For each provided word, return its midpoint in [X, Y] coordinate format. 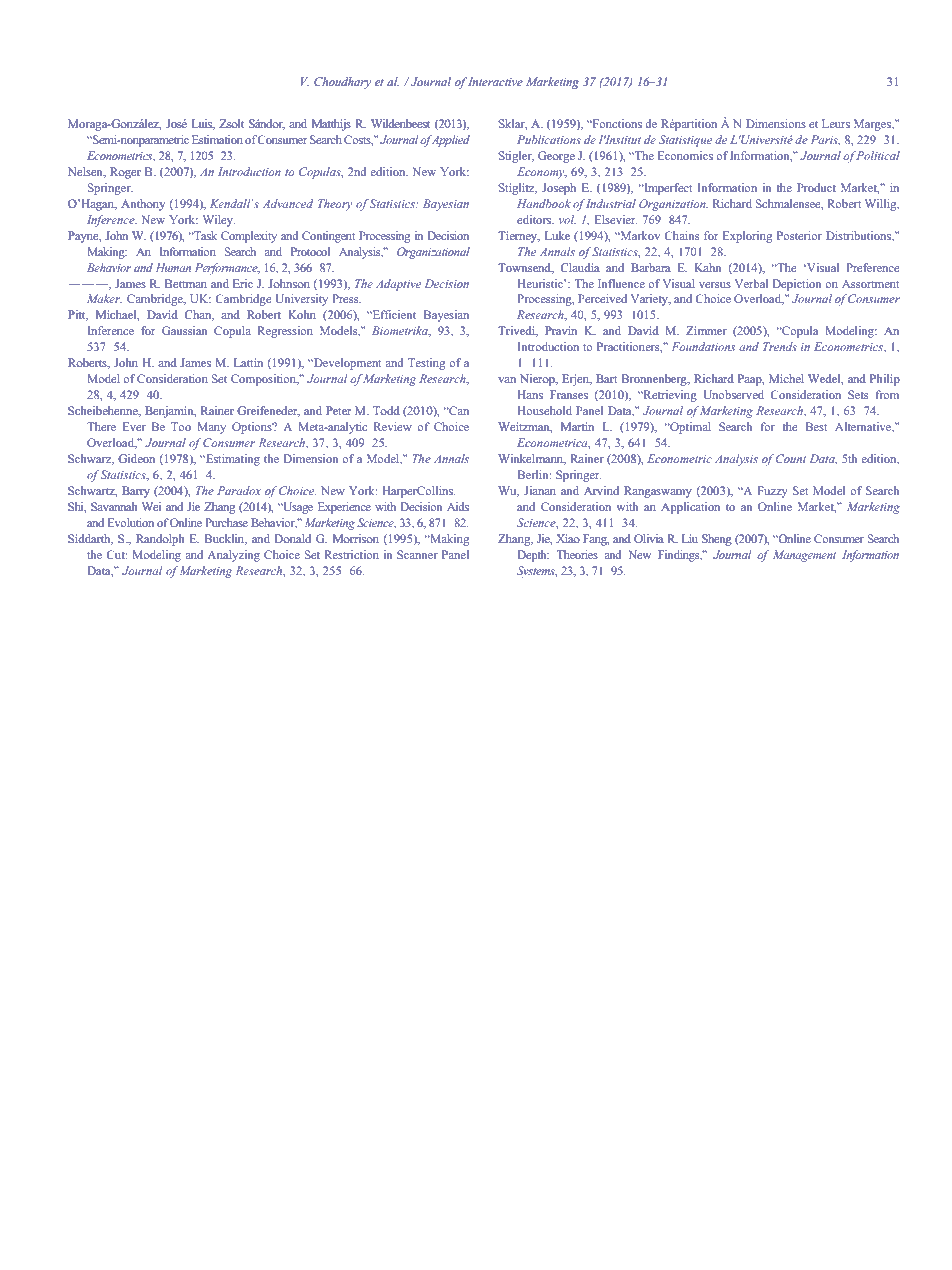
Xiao [568, 538]
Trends [780, 346]
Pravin [561, 330]
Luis [203, 124]
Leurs [836, 123]
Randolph [160, 540]
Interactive [495, 81]
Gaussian [184, 330]
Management [804, 556]
